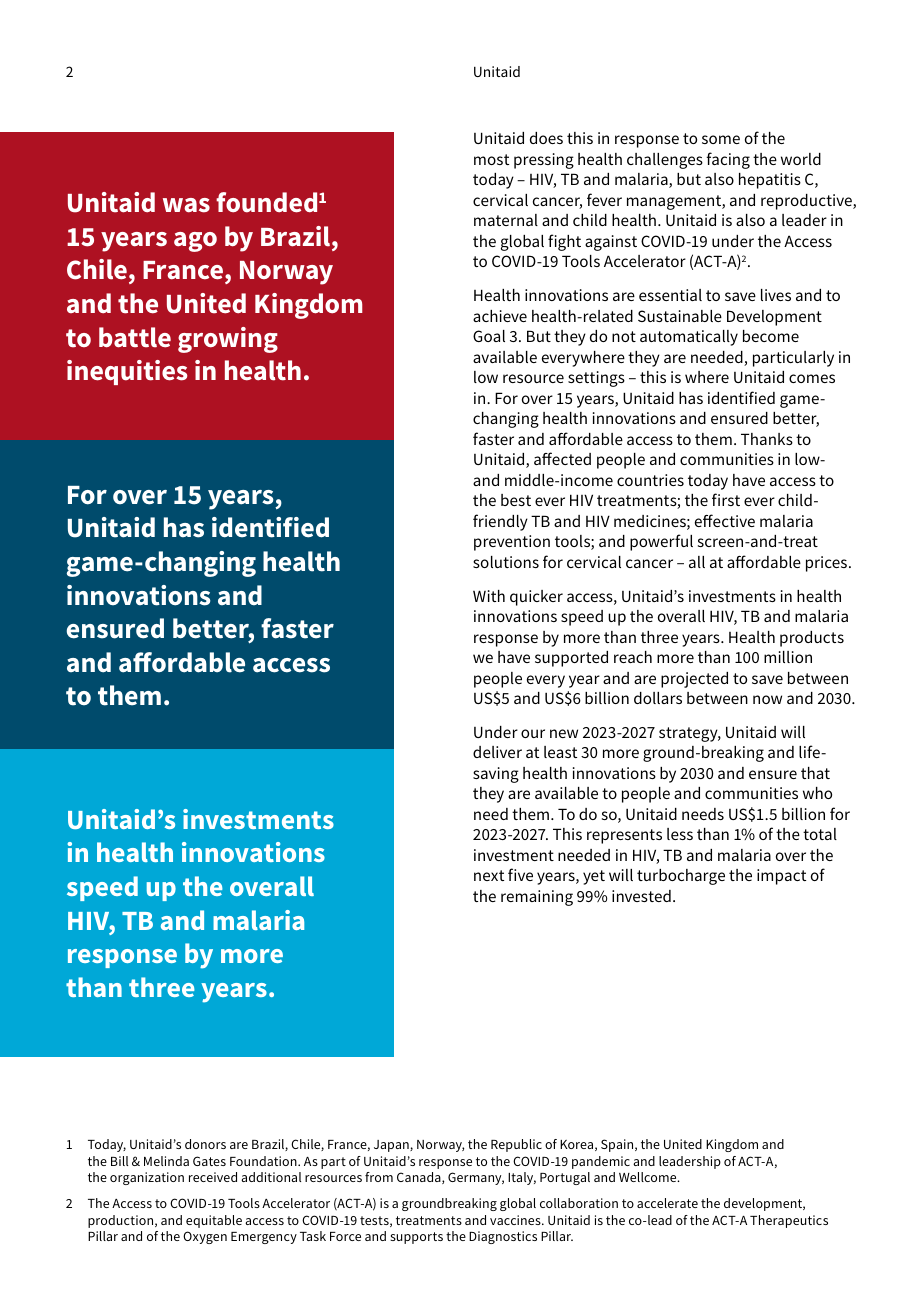  Describe the element at coordinates (781, 877) in the document. I see `impact` at that location.
